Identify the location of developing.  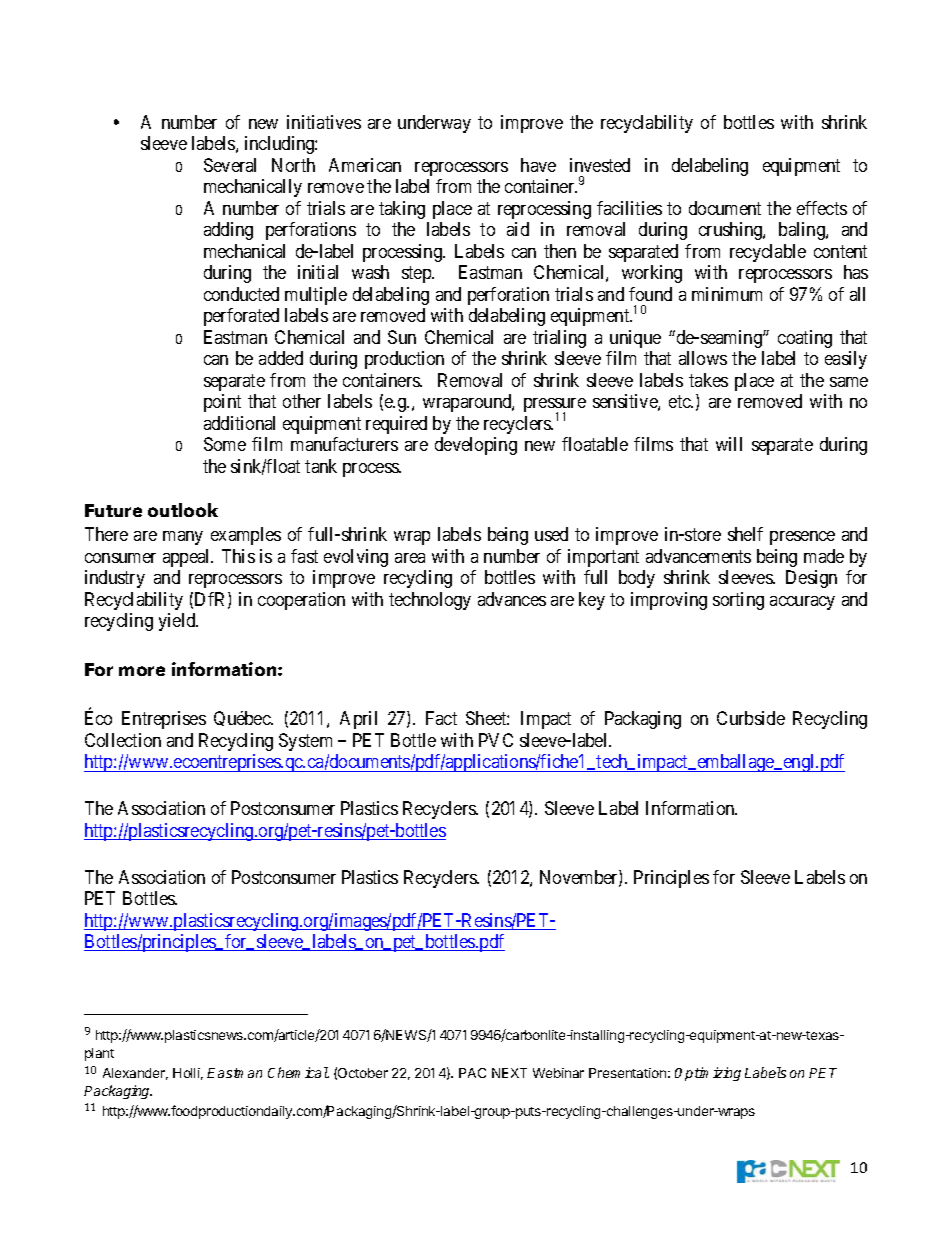
(476, 446).
